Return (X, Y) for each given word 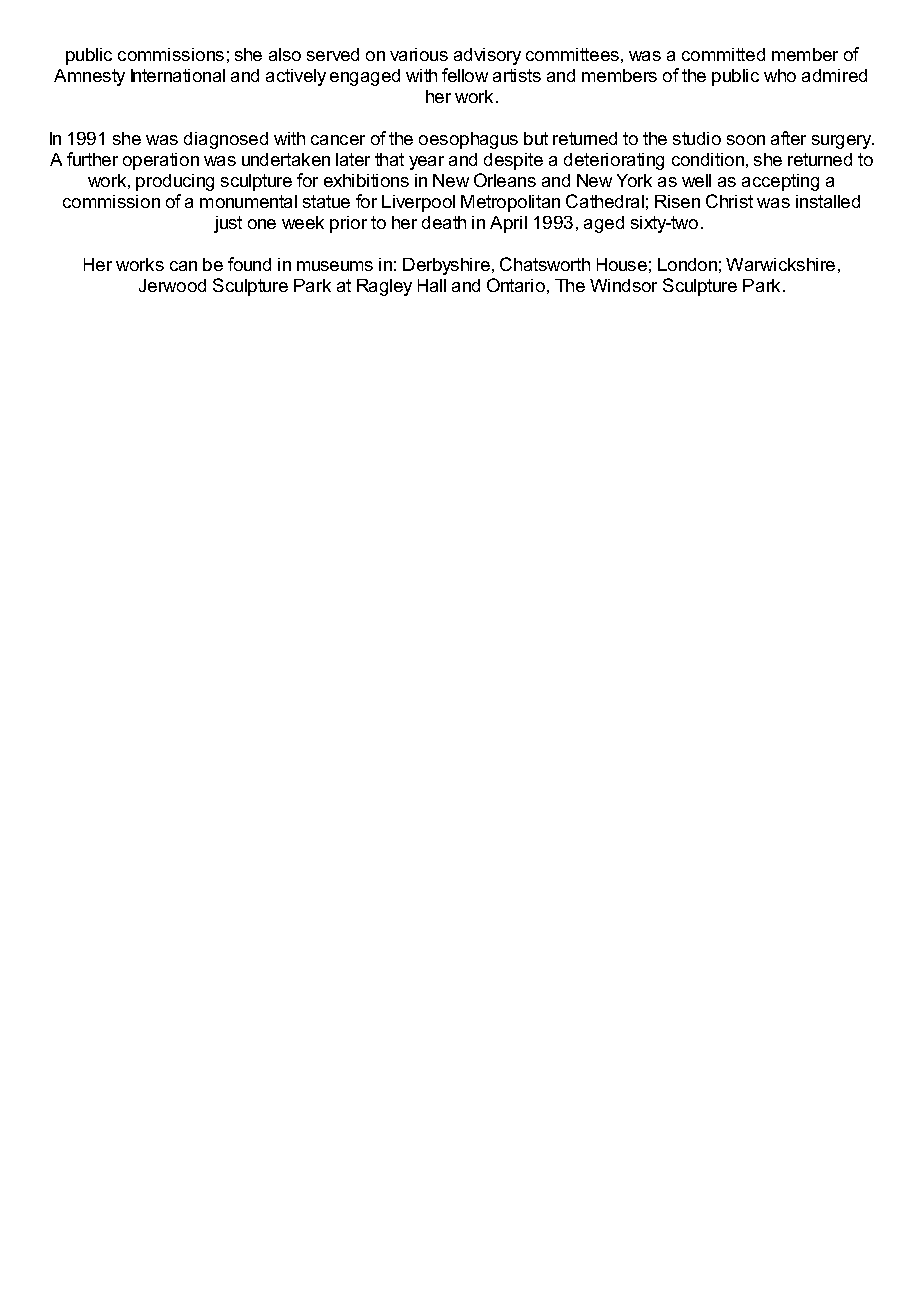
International (178, 75)
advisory (487, 56)
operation (161, 161)
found (249, 264)
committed (723, 54)
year (426, 163)
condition (708, 159)
